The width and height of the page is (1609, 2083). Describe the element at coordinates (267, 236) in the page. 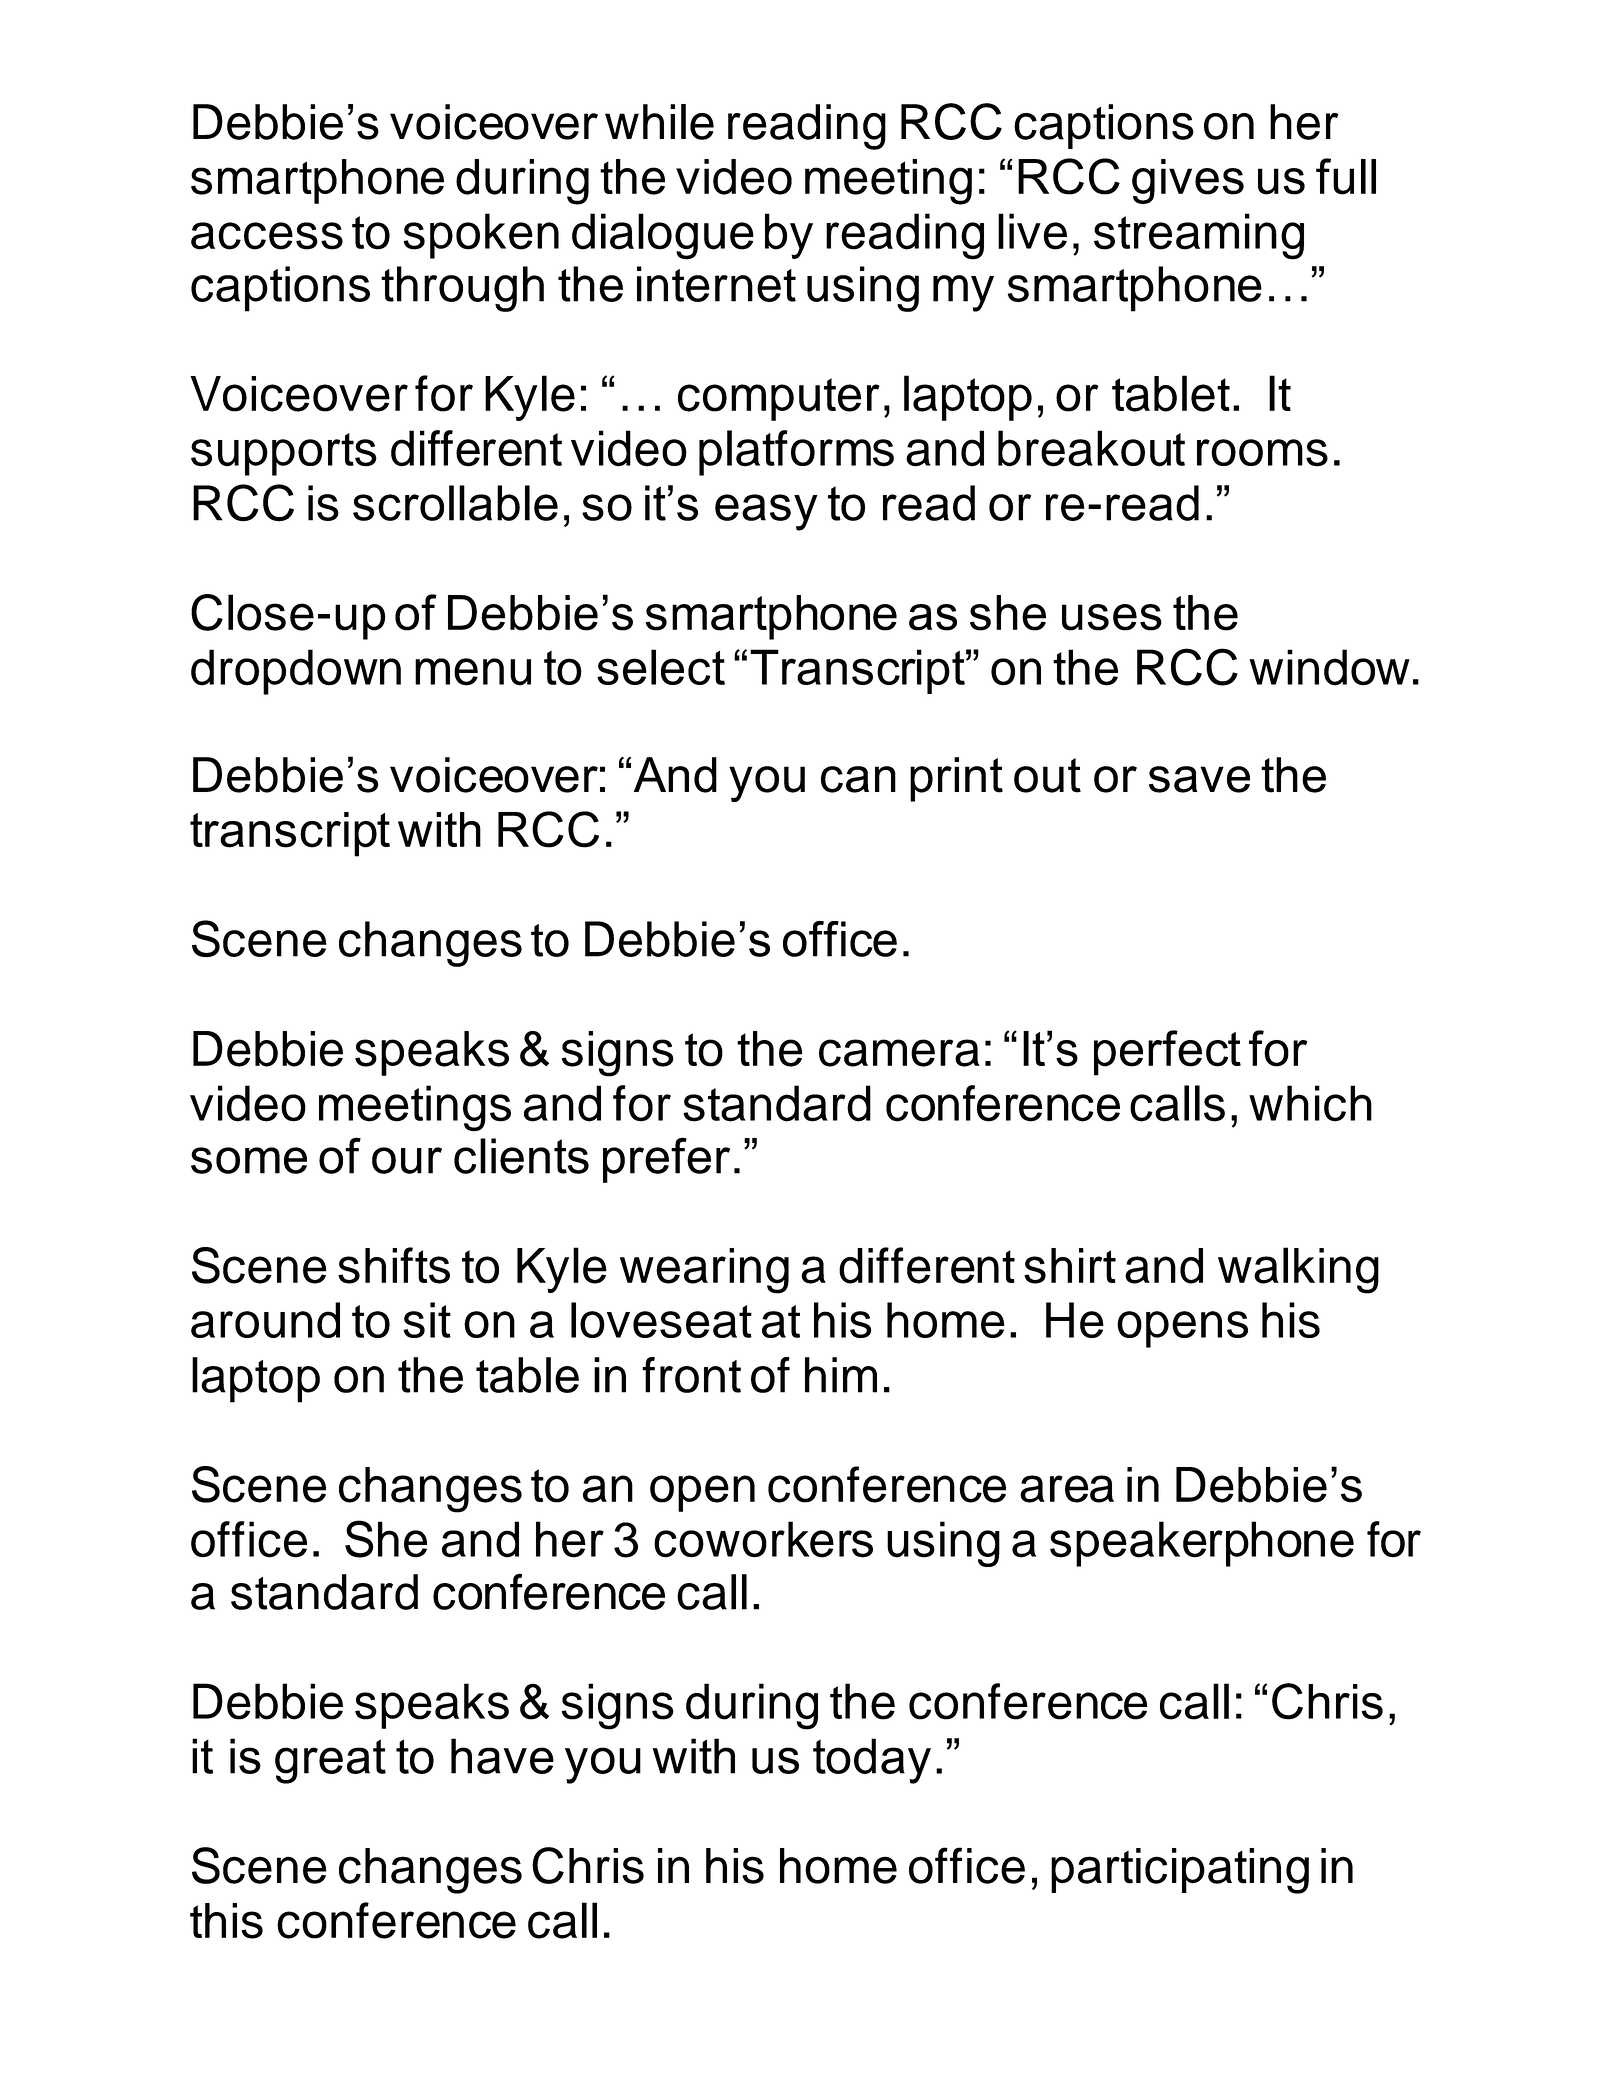

I see `access` at that location.
